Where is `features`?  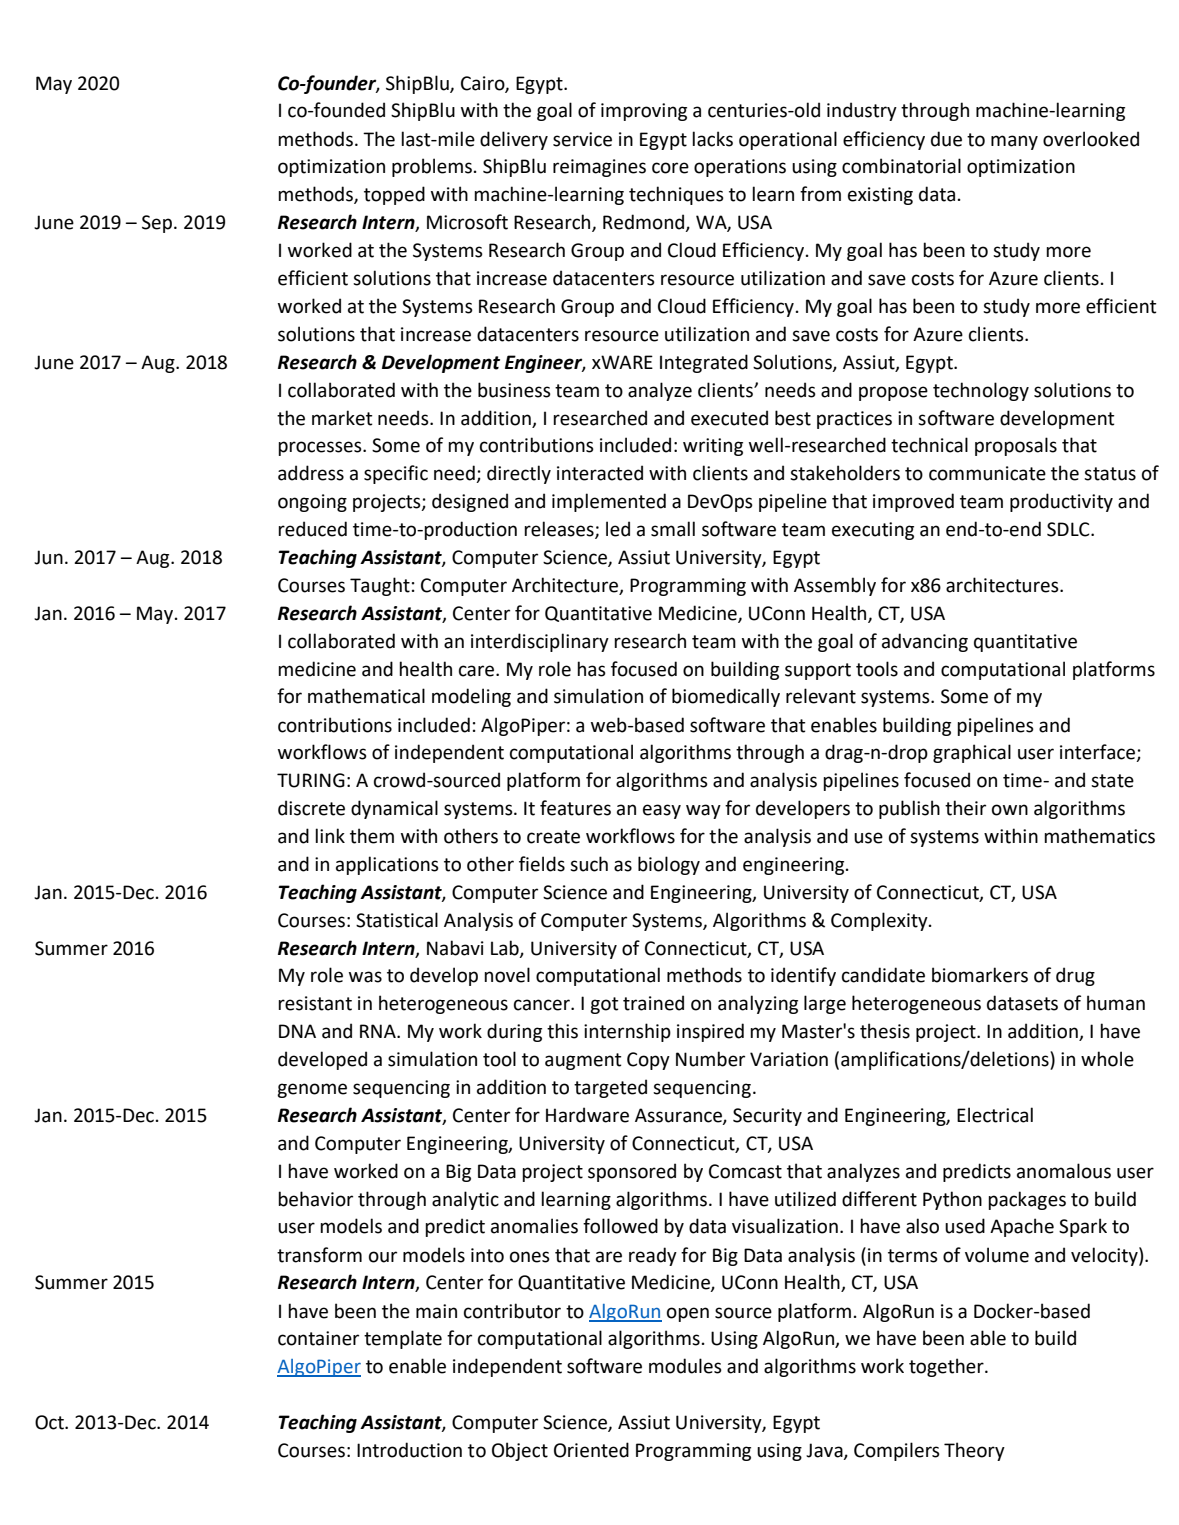
features is located at coordinates (575, 808).
